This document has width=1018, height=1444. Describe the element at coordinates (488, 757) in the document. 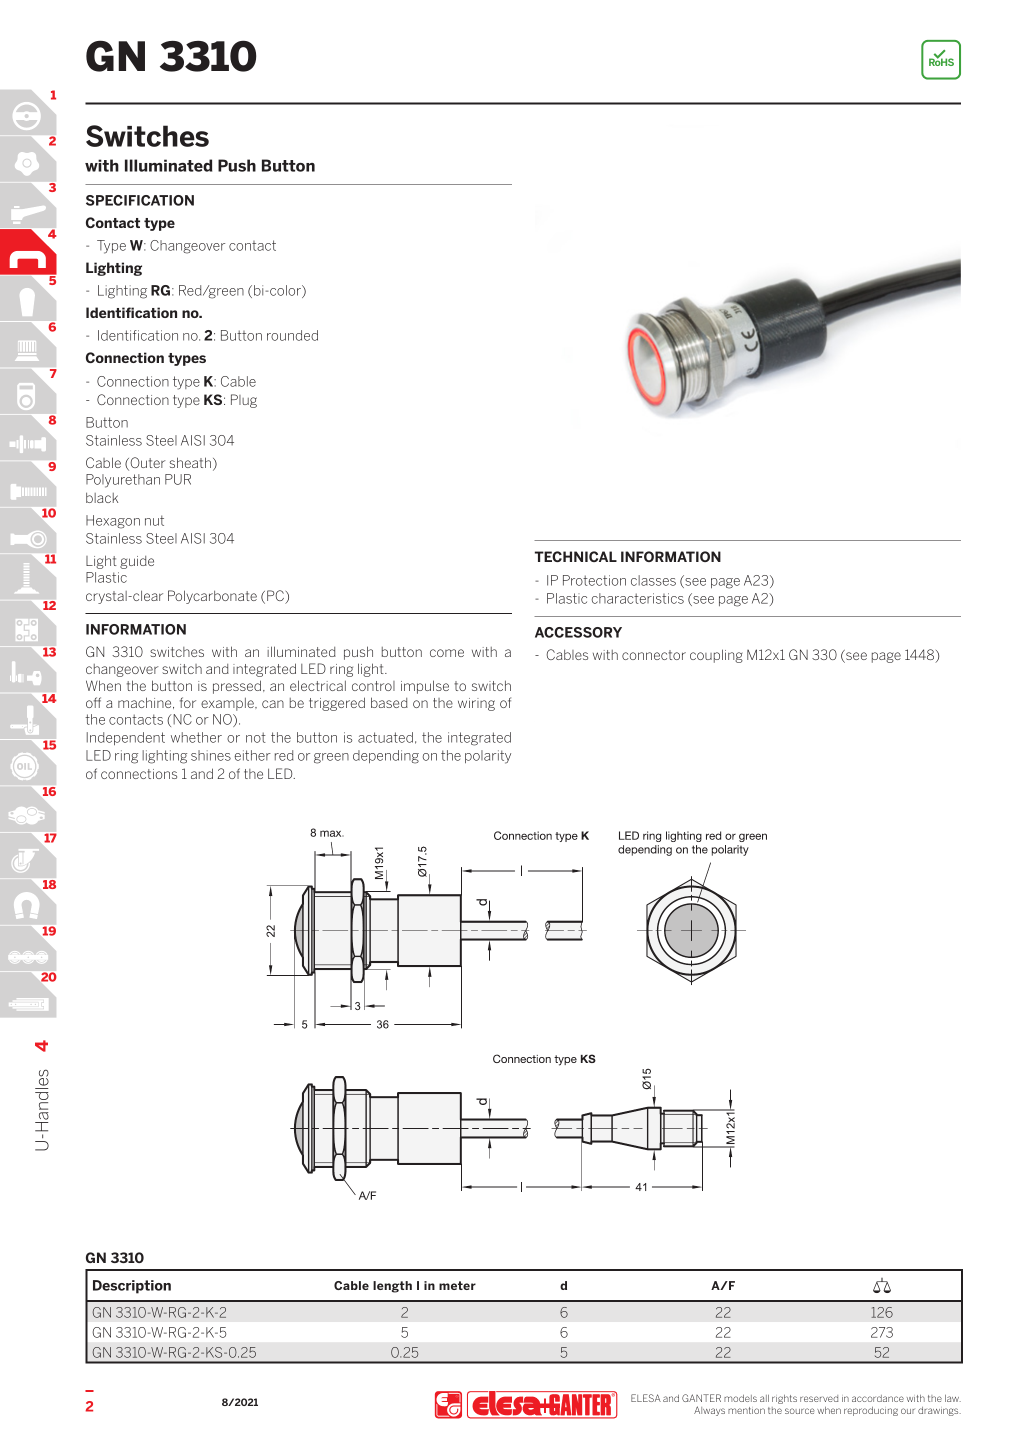

I see `polarity` at that location.
